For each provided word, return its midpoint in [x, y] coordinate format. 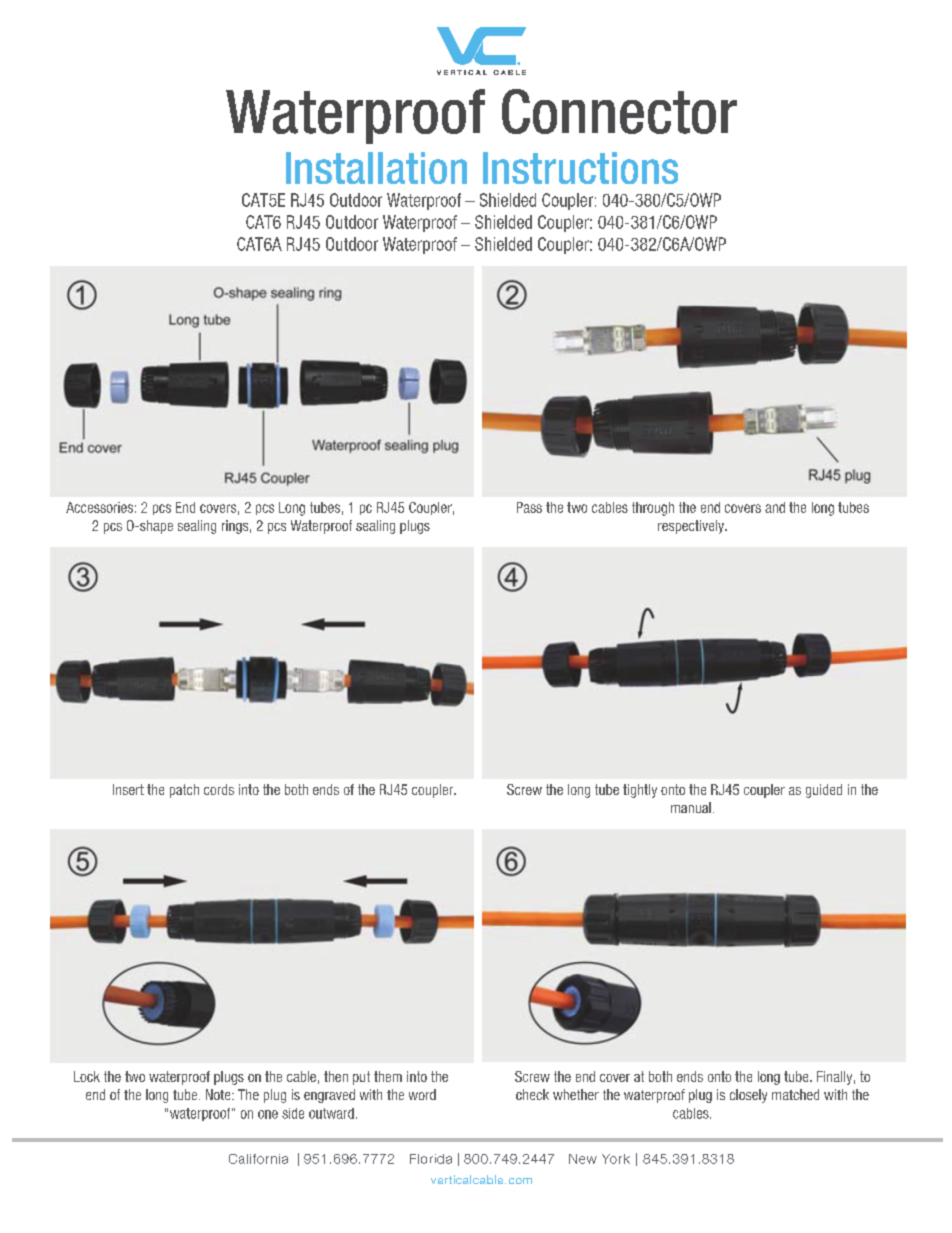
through [653, 509]
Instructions [580, 168]
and [775, 507]
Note [219, 1094]
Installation [376, 168]
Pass [529, 507]
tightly [640, 791]
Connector [619, 111]
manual [691, 807]
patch [184, 791]
